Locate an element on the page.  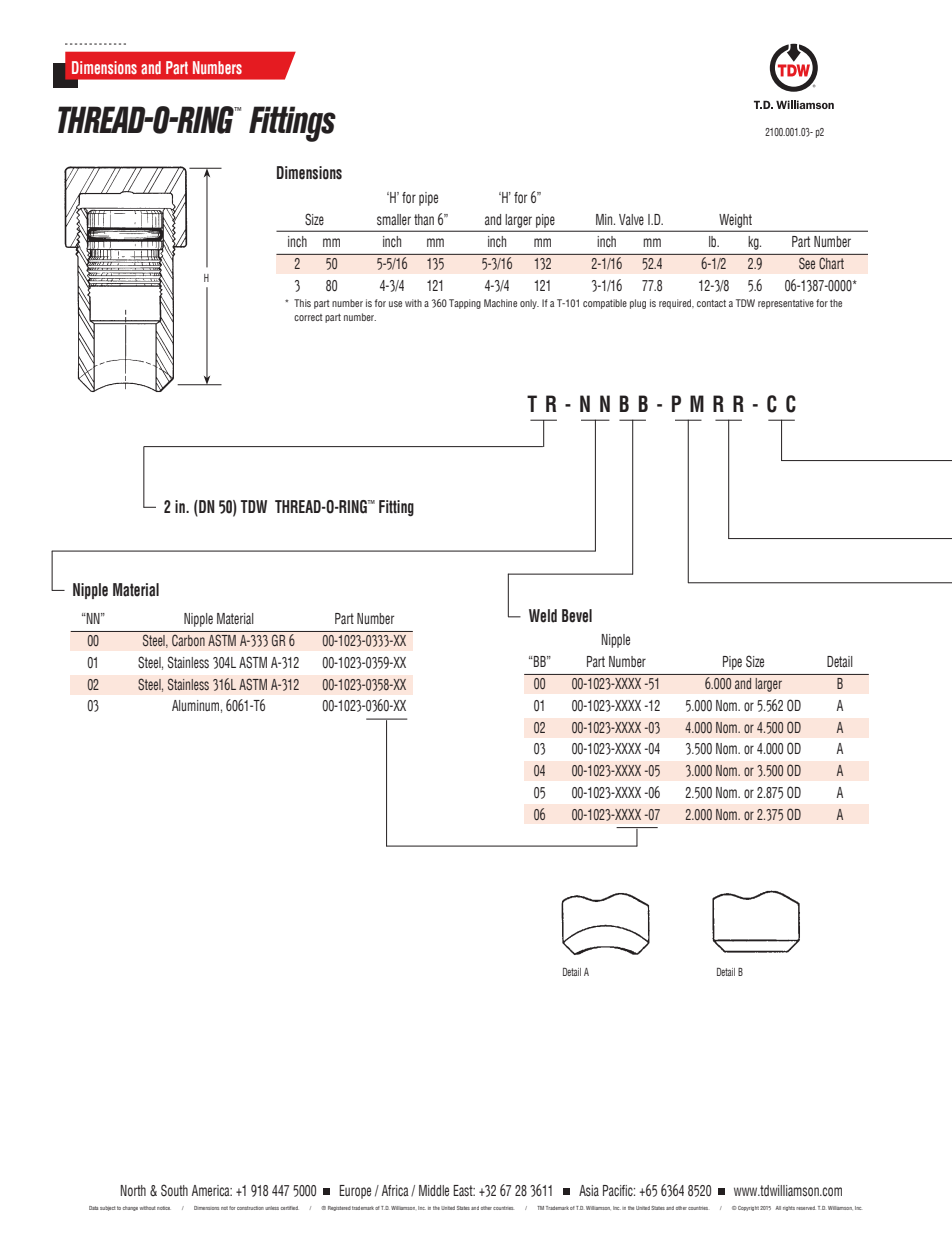
representative is located at coordinates (786, 304).
